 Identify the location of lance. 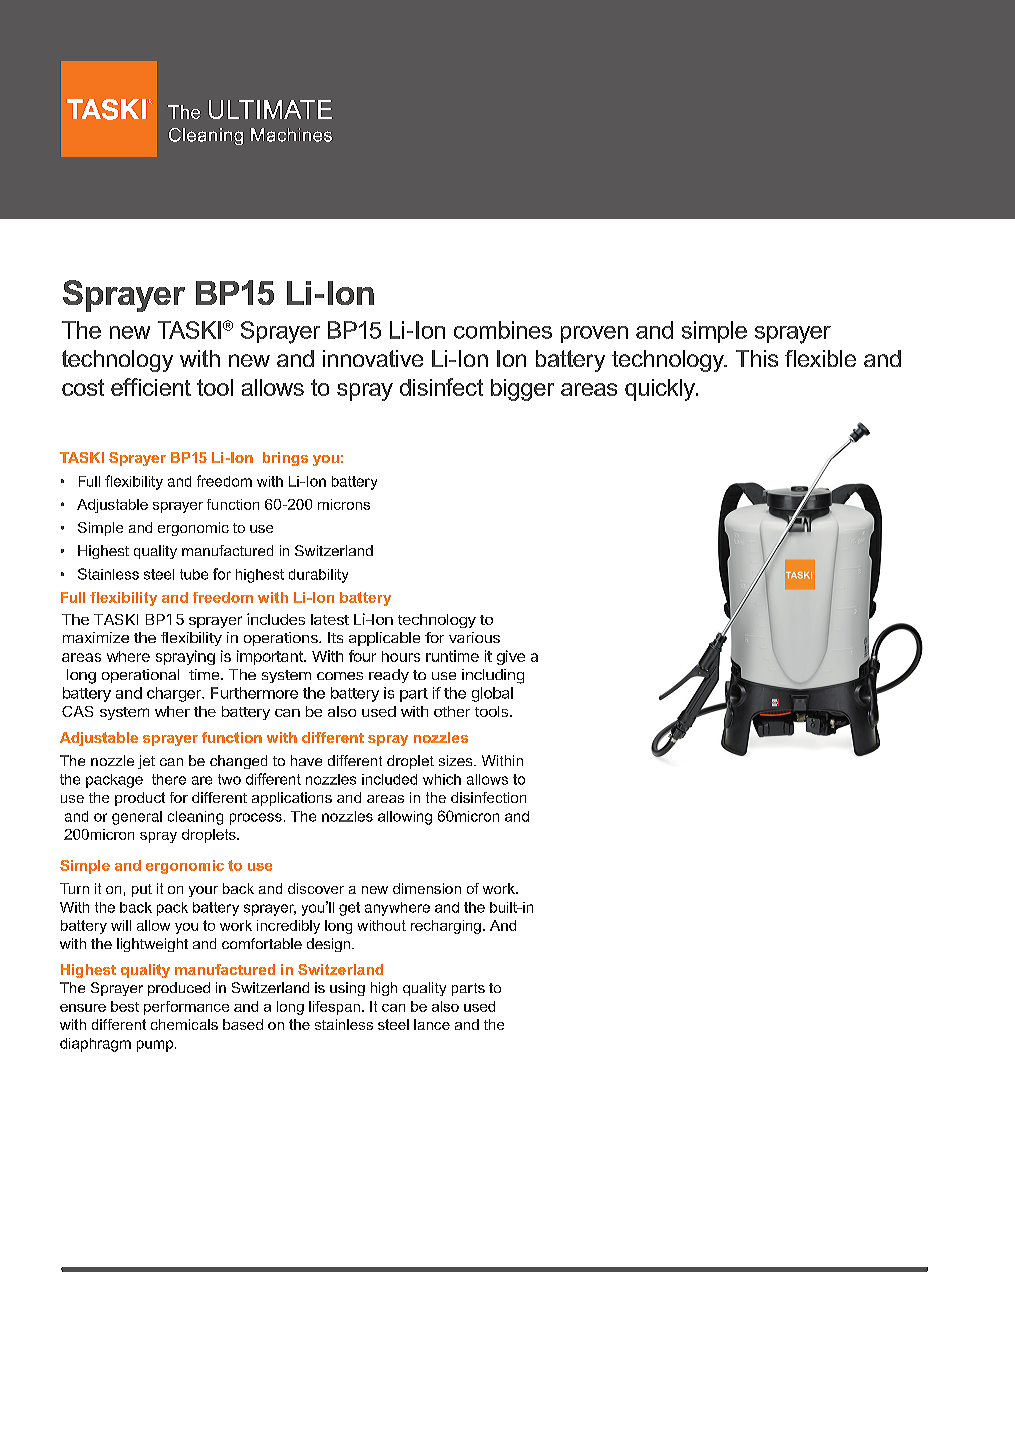
(432, 1024).
